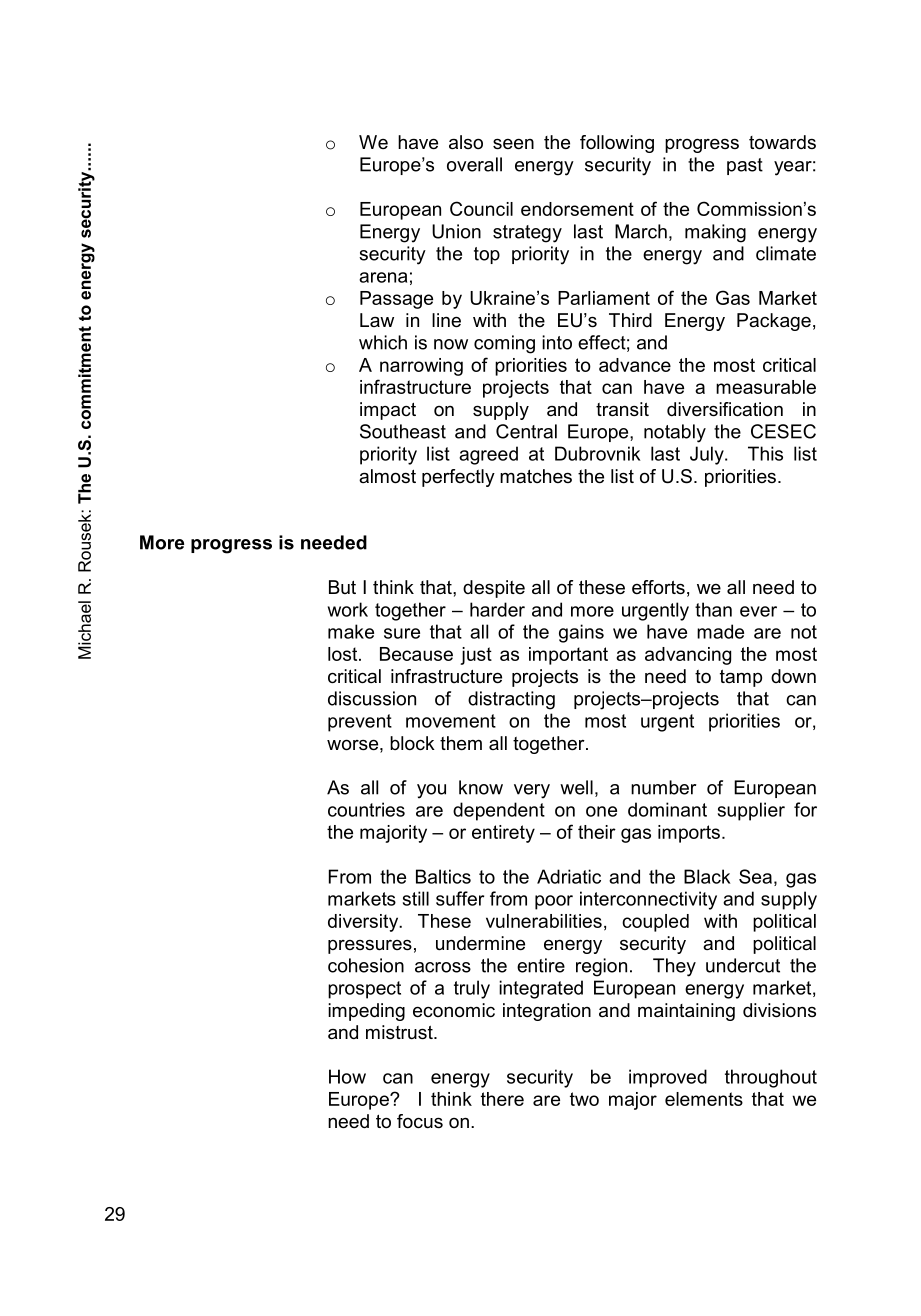  What do you see at coordinates (720, 631) in the document?
I see `made` at bounding box center [720, 631].
